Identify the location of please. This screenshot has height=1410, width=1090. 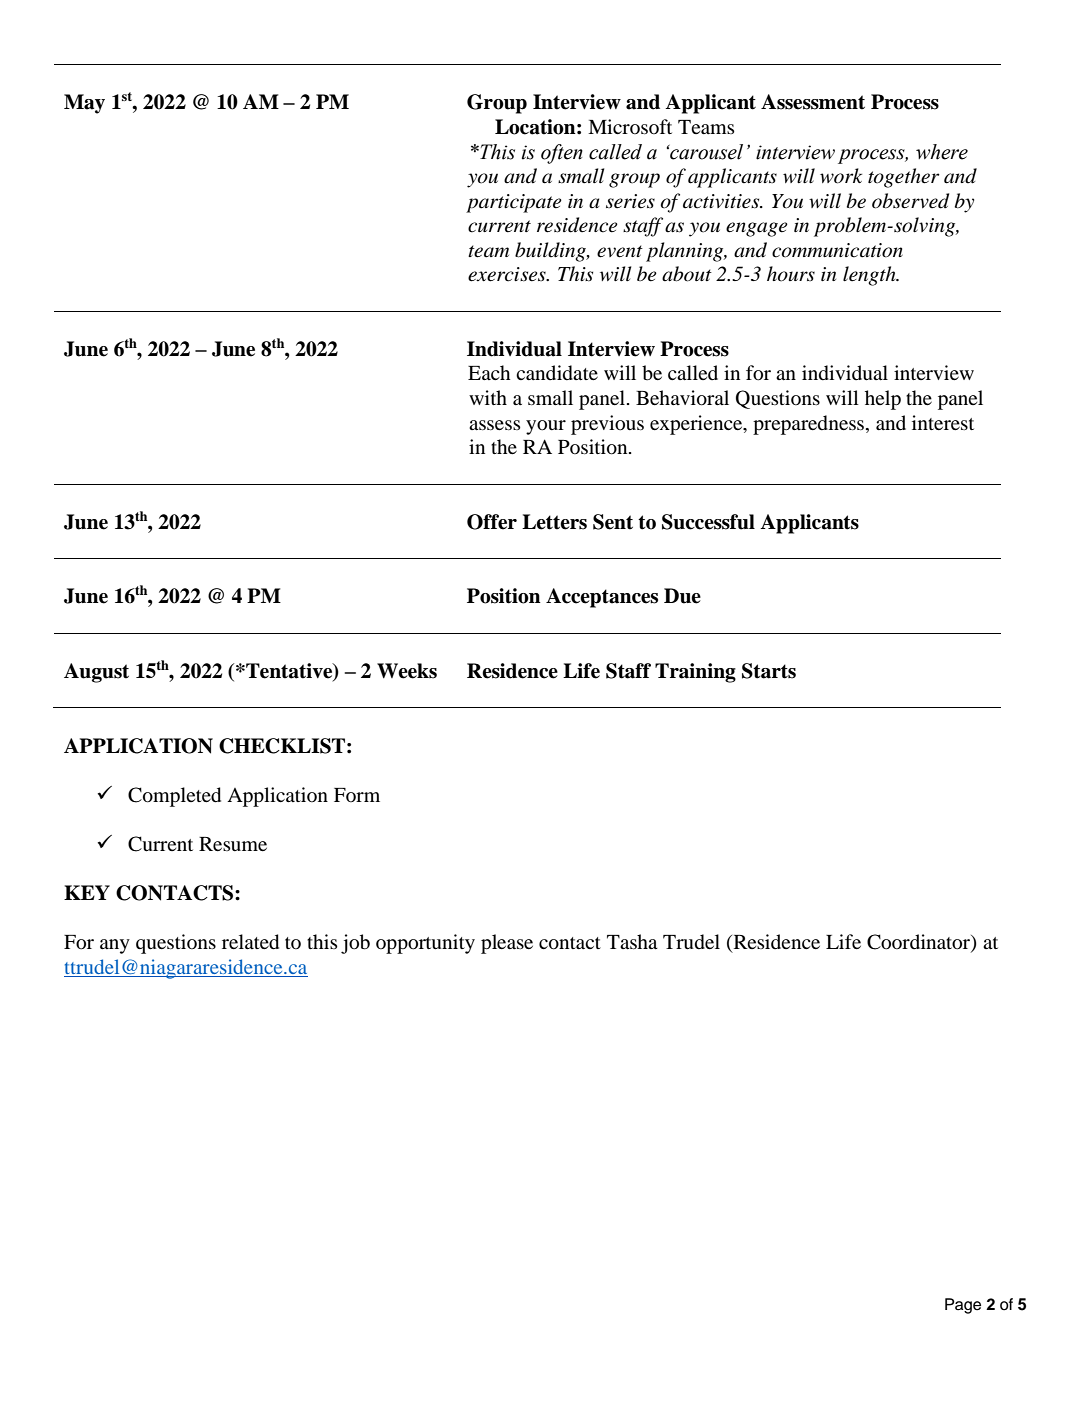
(507, 944).
